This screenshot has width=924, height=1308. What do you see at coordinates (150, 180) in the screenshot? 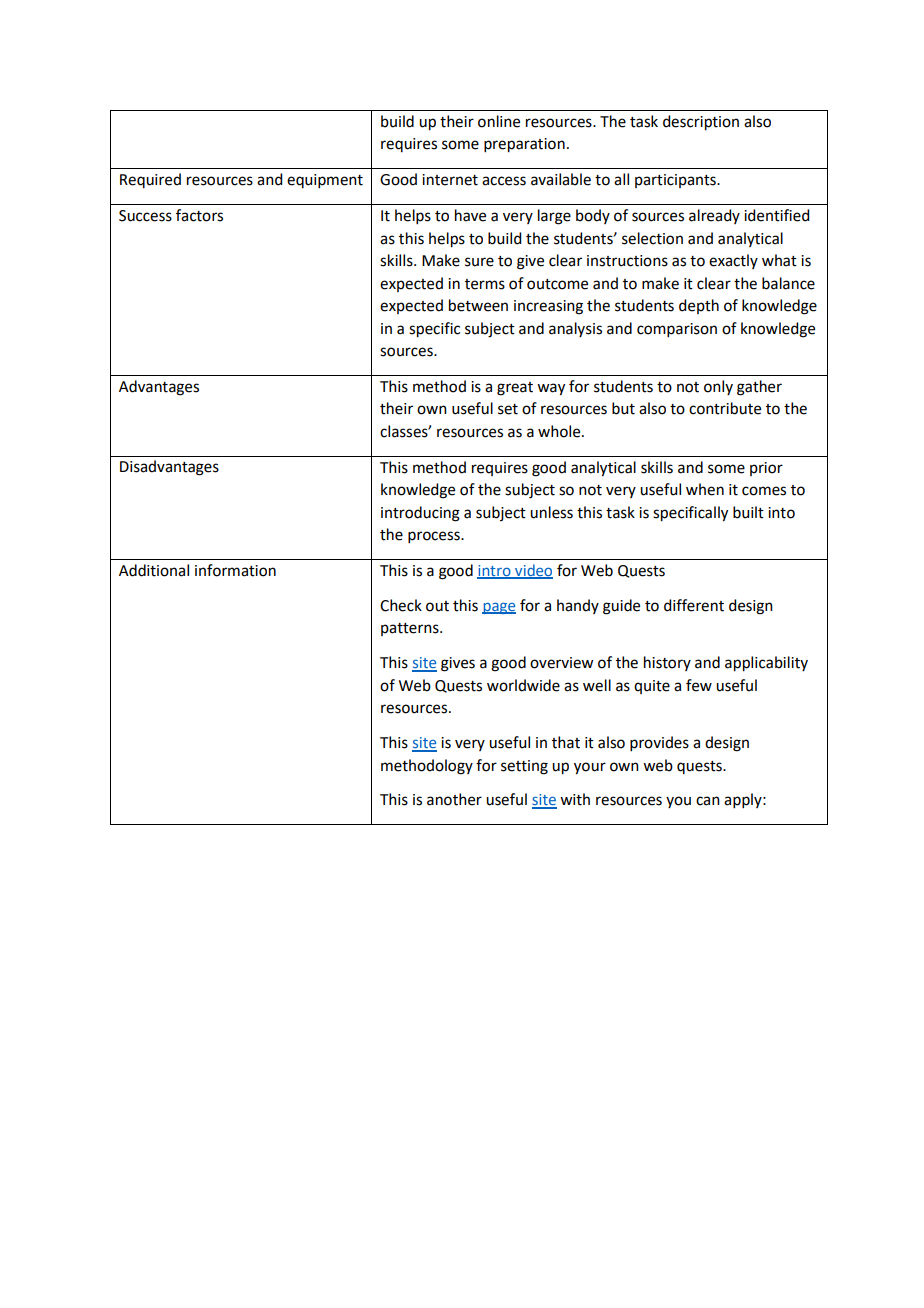
I see `Required` at bounding box center [150, 180].
